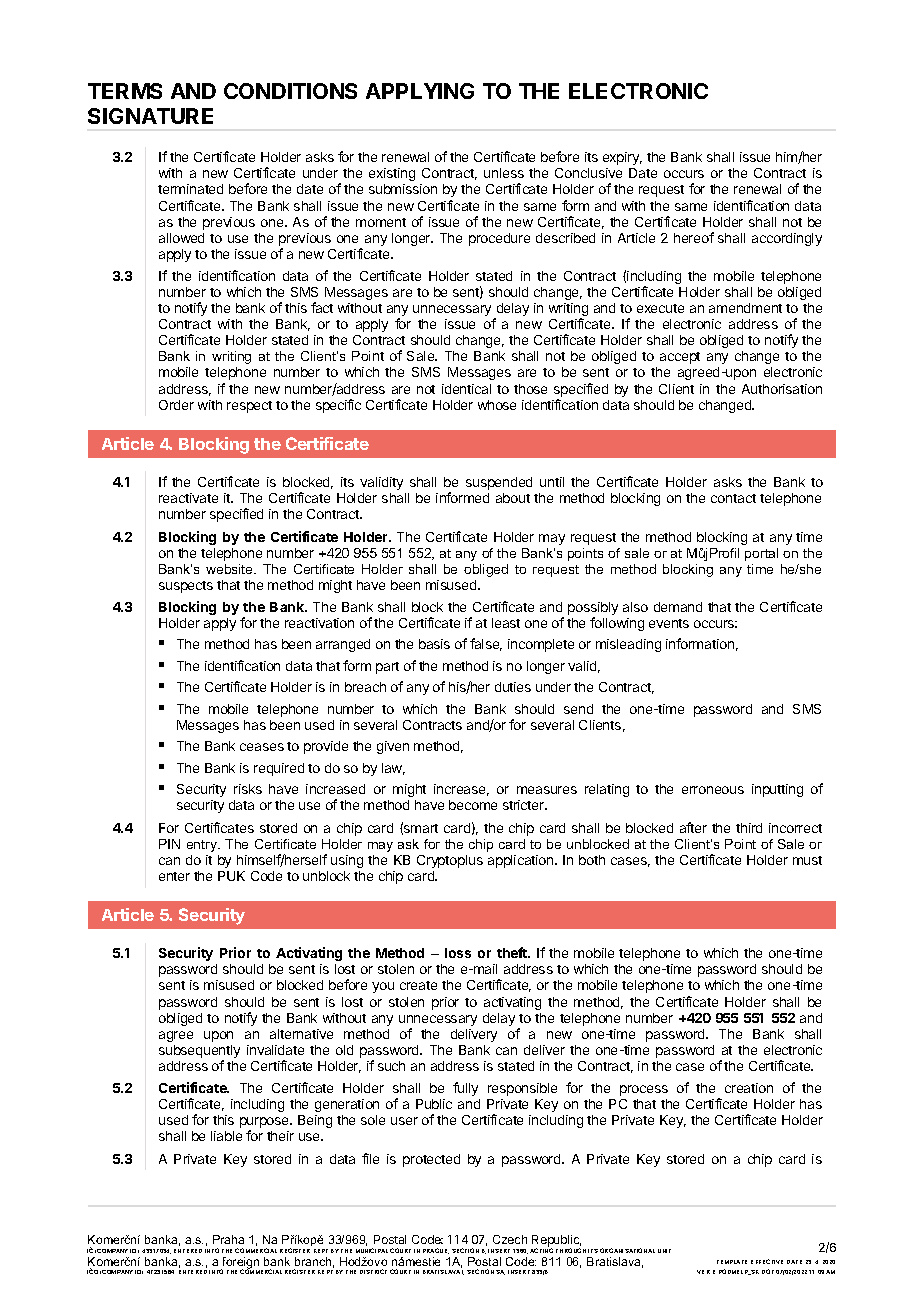 The height and width of the screenshot is (1308, 924). Describe the element at coordinates (458, 953) in the screenshot. I see `loss` at that location.
